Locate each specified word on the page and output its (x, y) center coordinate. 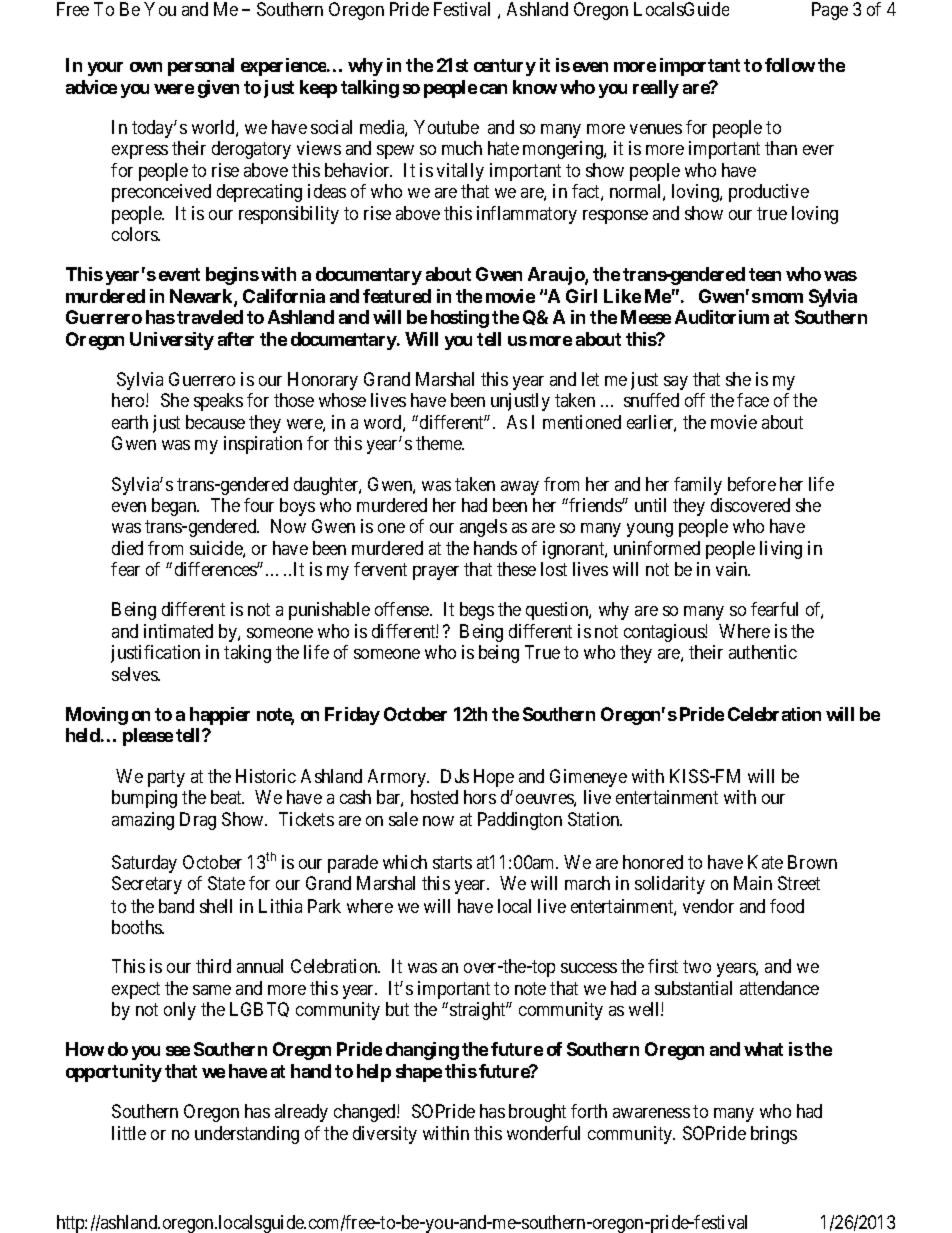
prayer (436, 573)
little (129, 1133)
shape (419, 1073)
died (127, 548)
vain (733, 569)
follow (790, 65)
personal (201, 67)
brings (774, 1135)
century (505, 67)
